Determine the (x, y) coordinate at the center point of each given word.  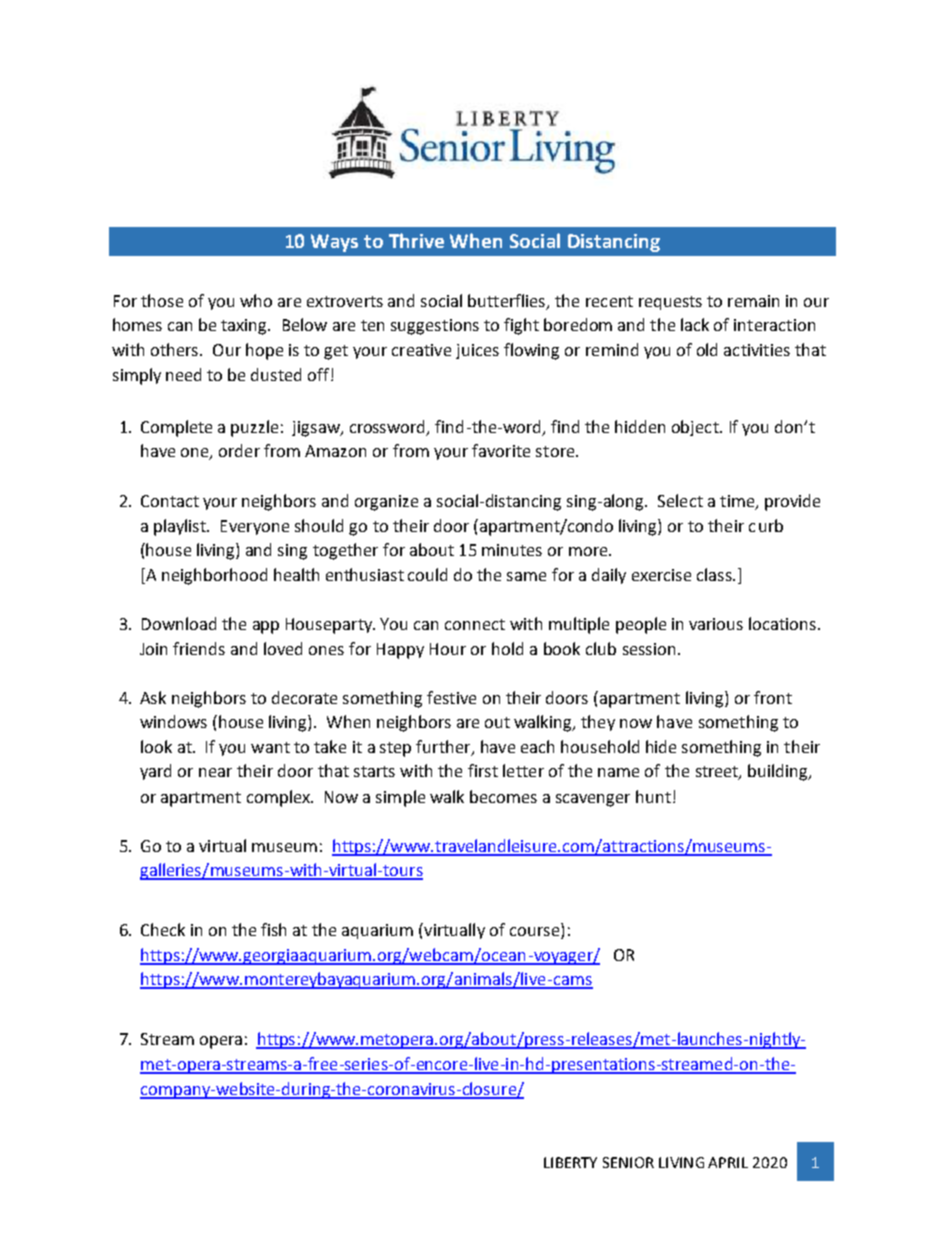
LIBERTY (570, 1162)
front (773, 697)
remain (753, 301)
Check (163, 929)
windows (173, 721)
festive (451, 697)
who (256, 300)
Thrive (416, 240)
